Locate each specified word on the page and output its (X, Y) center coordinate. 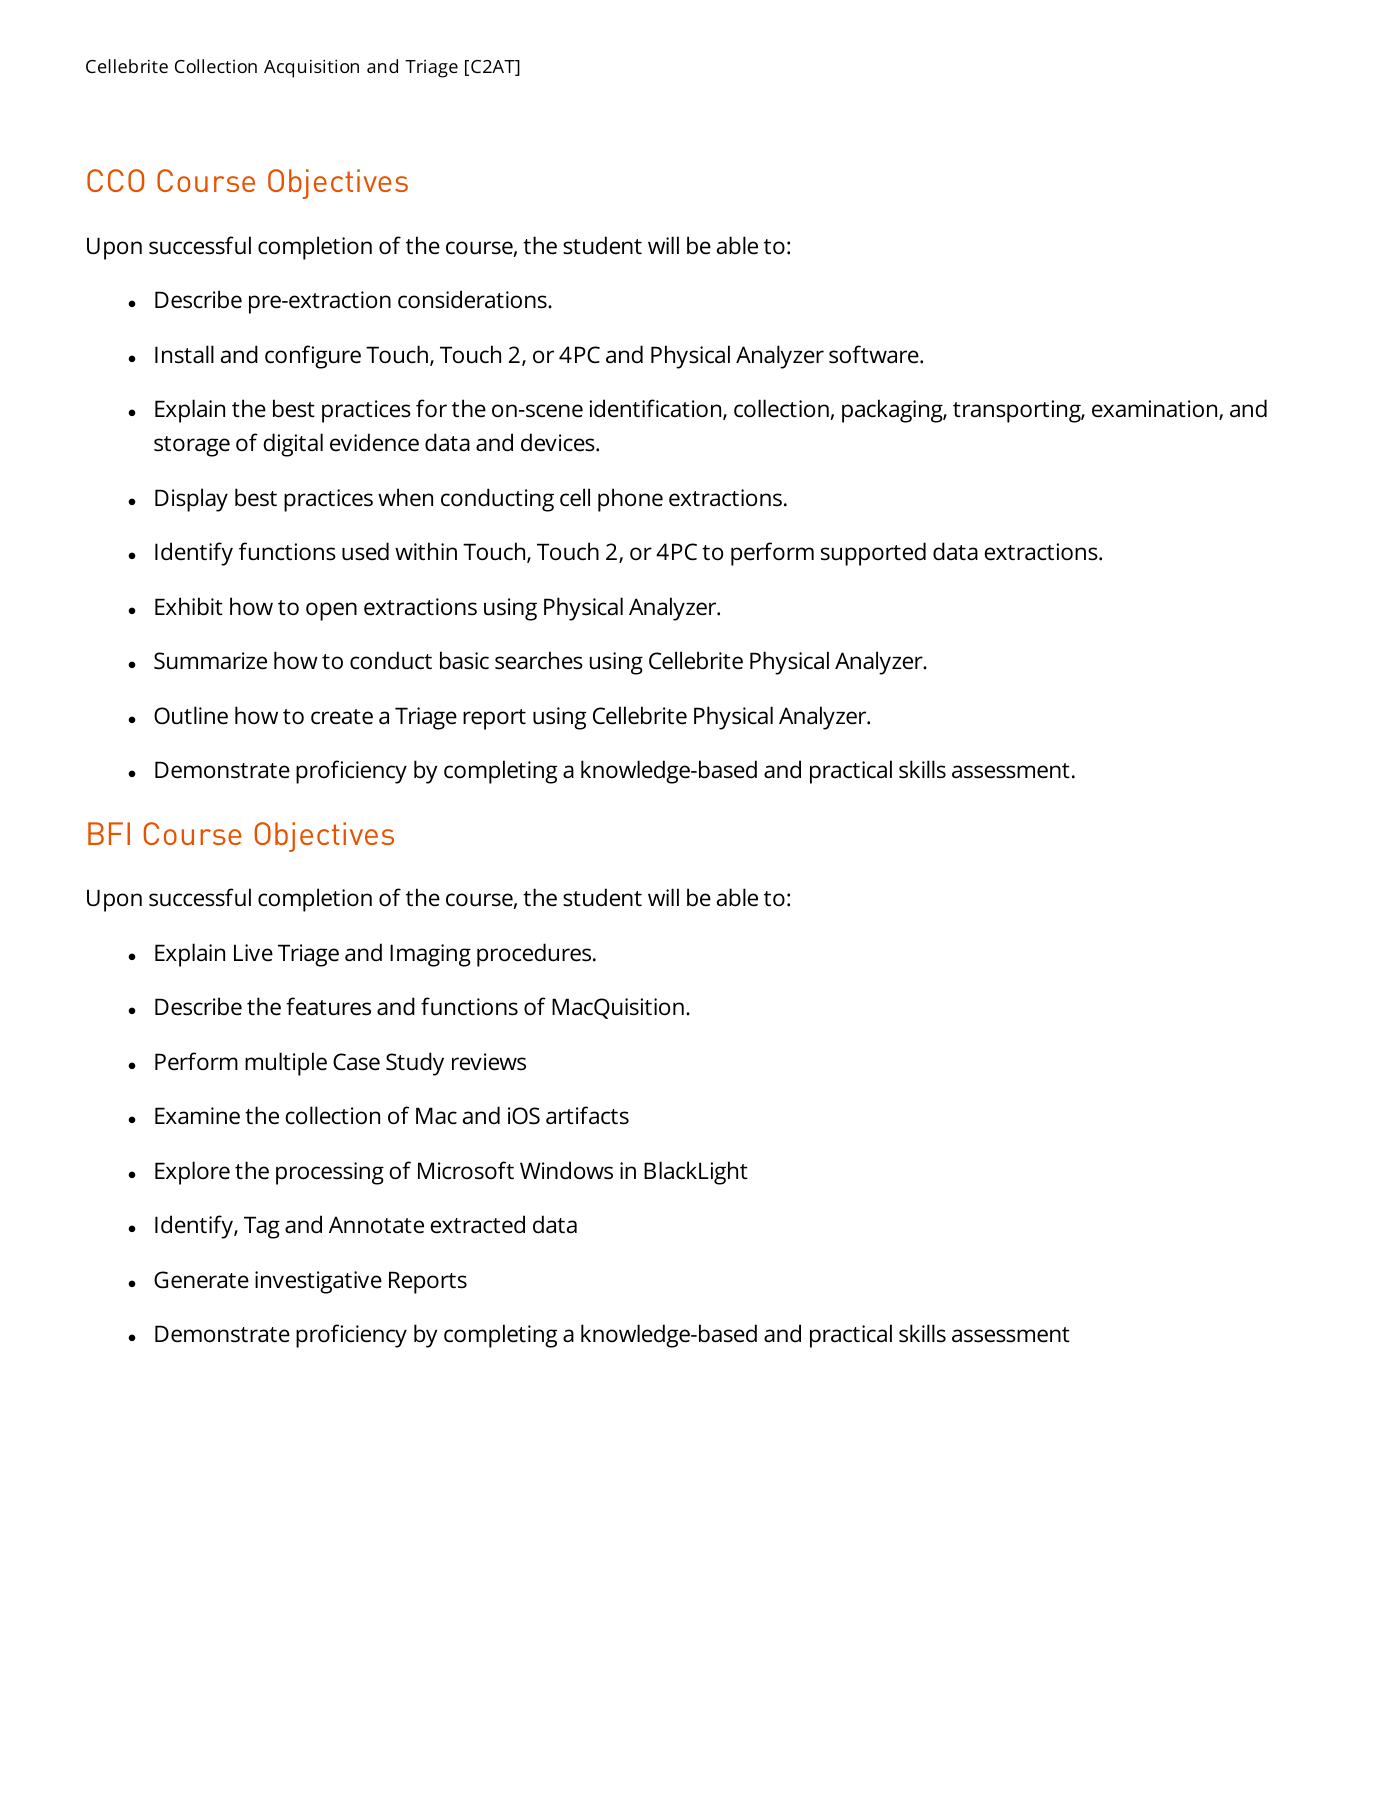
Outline (191, 715)
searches (539, 660)
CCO (115, 180)
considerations (473, 299)
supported (873, 554)
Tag (262, 1227)
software (875, 354)
